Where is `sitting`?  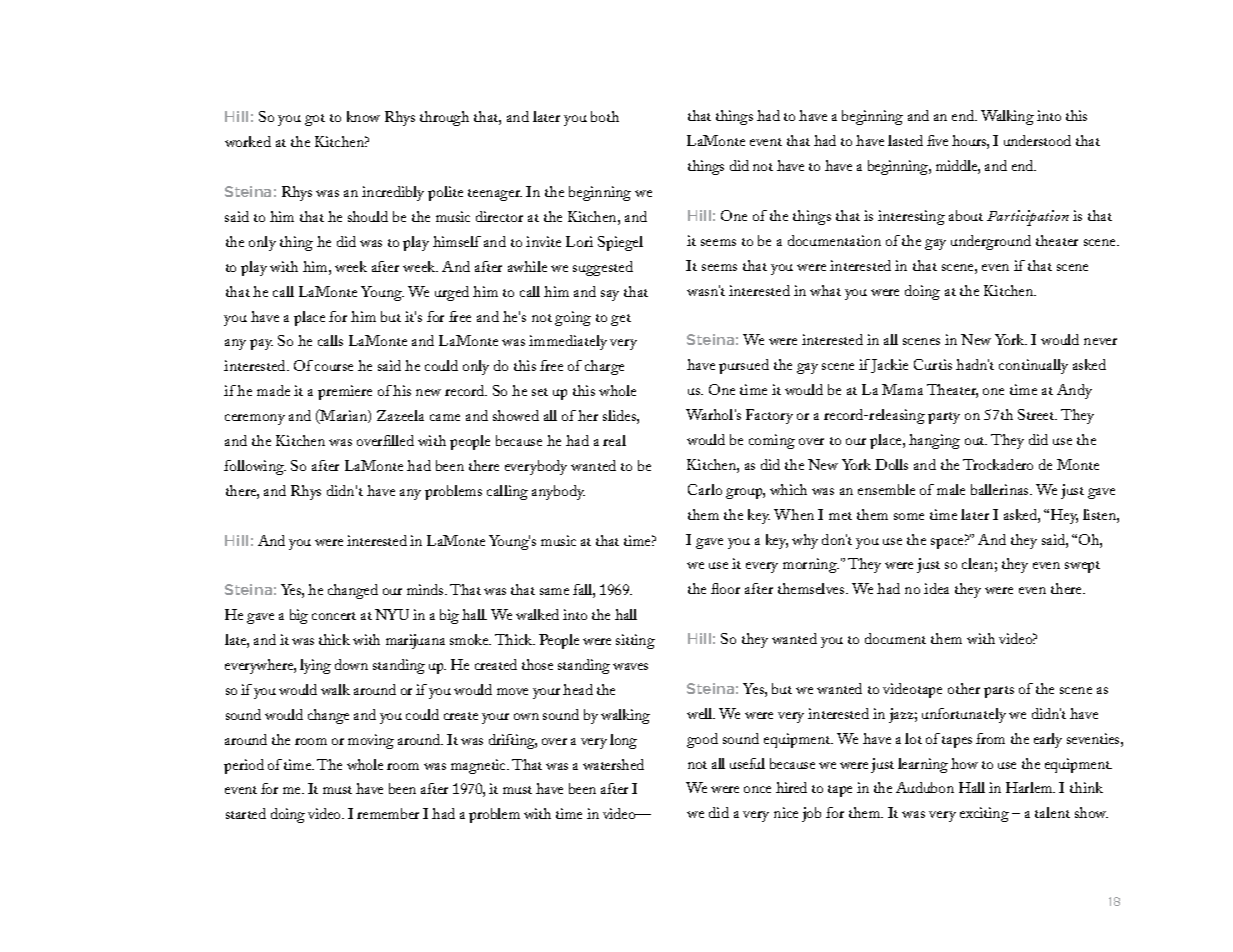 sitting is located at coordinates (635, 641).
